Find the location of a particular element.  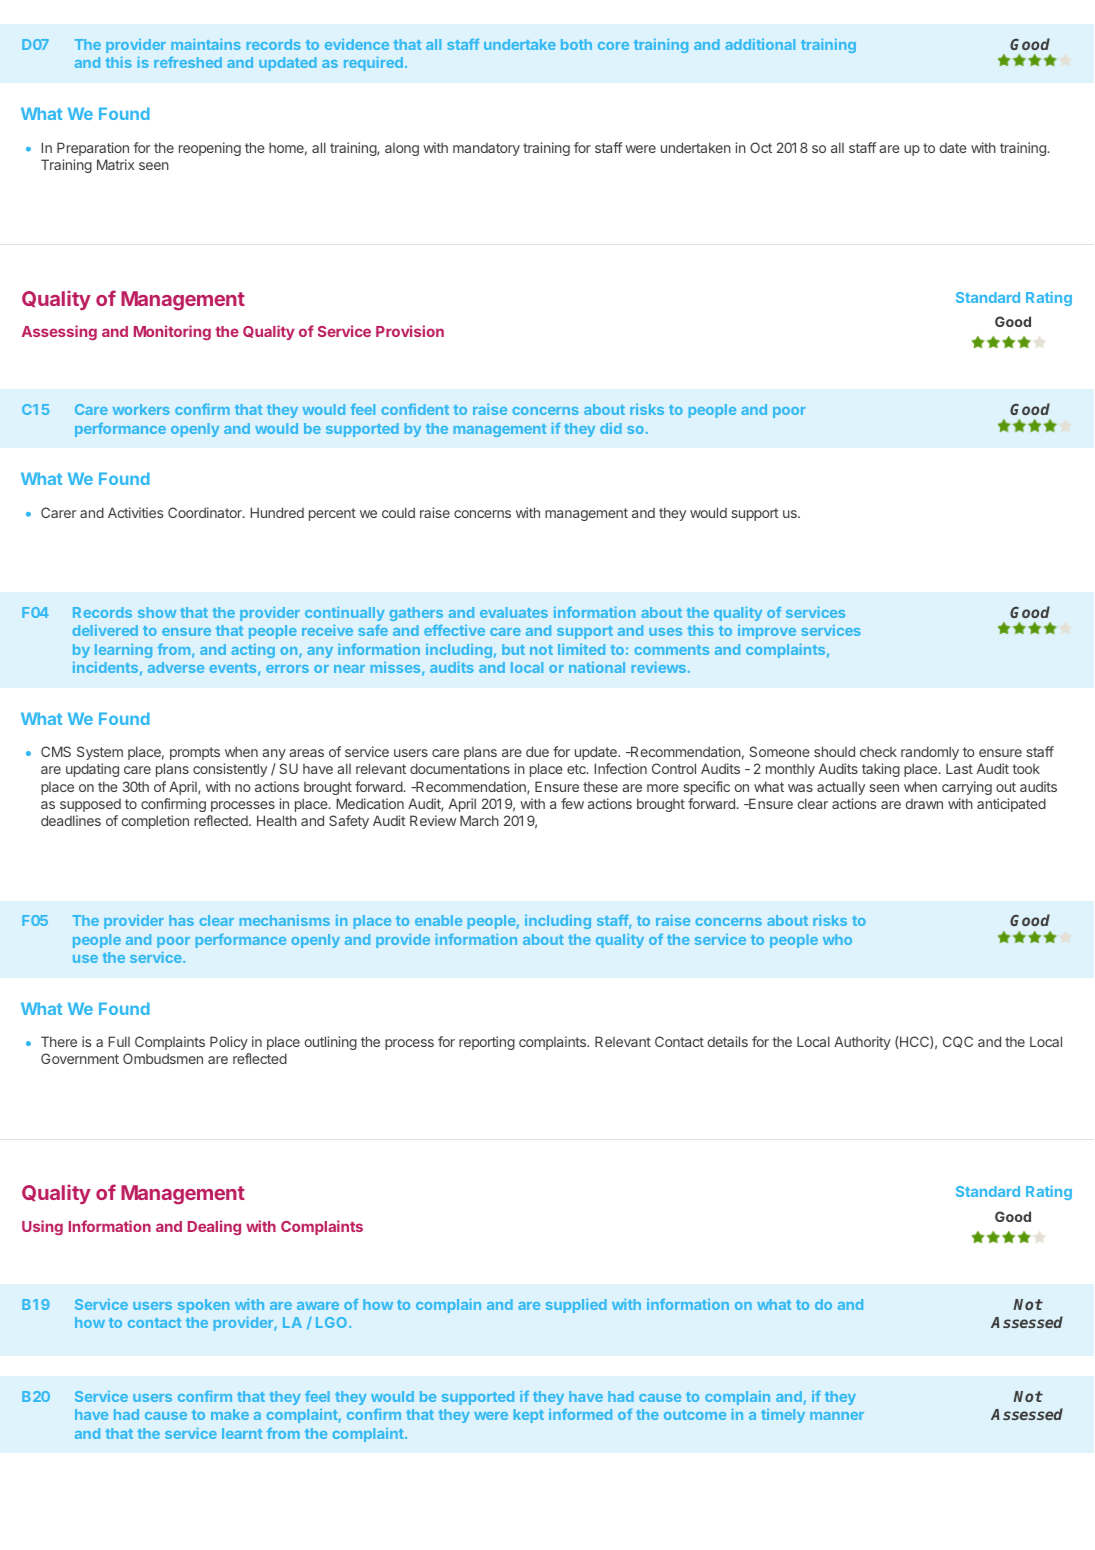

make is located at coordinates (230, 1414).
